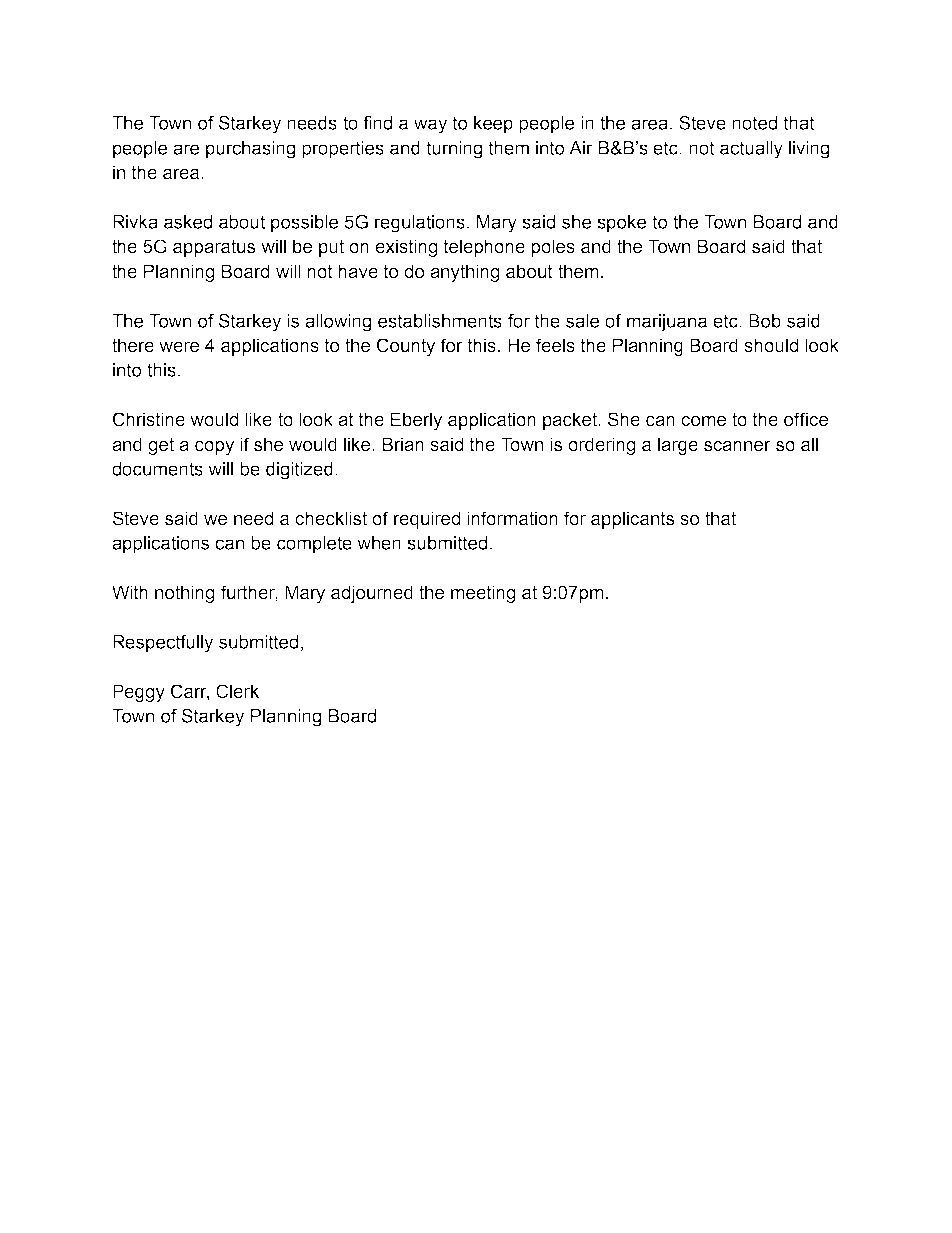  What do you see at coordinates (237, 691) in the screenshot?
I see `Clerk` at bounding box center [237, 691].
